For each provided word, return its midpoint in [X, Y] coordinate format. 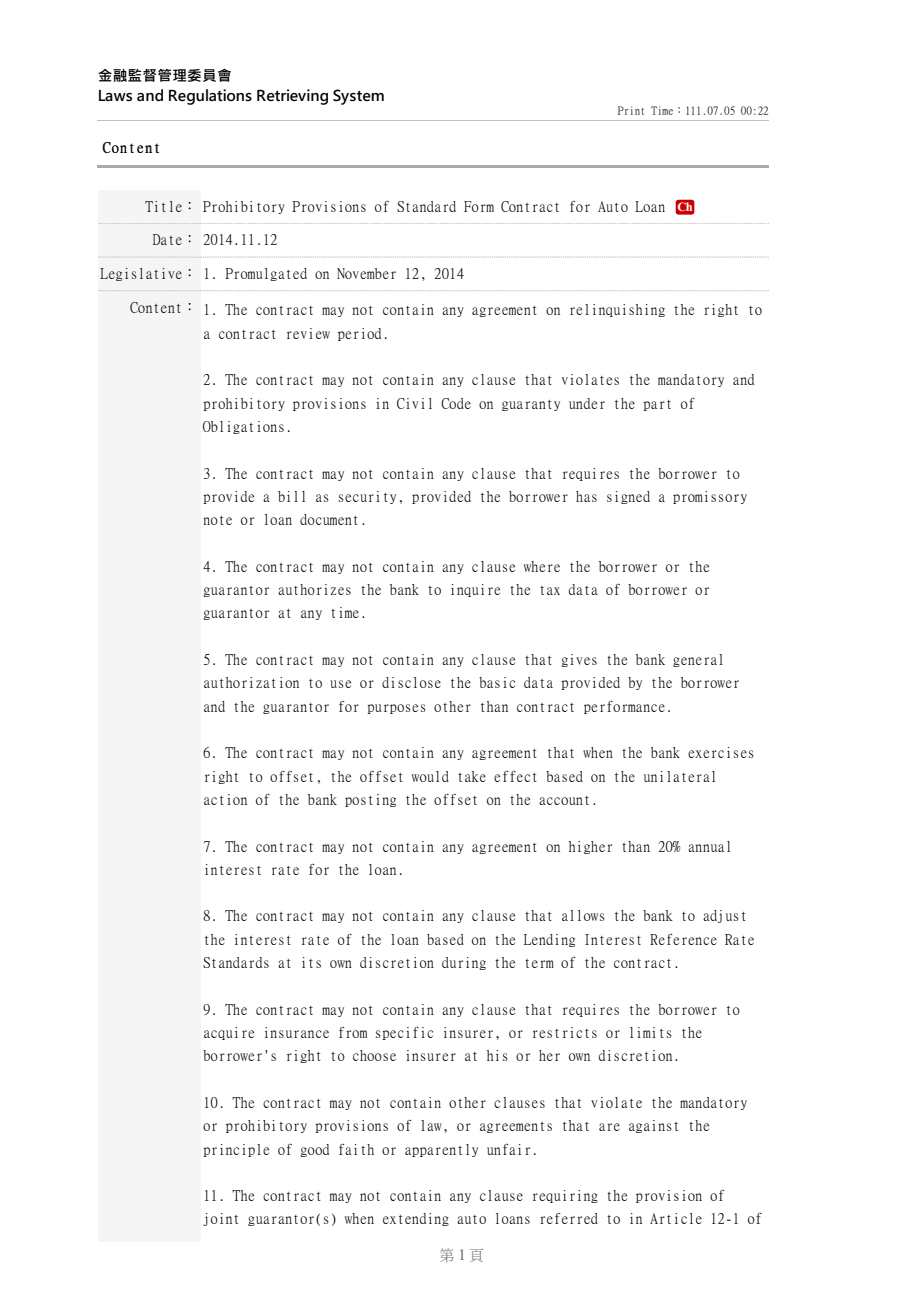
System [358, 97]
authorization [251, 682]
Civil [414, 403]
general [698, 660]
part [657, 405]
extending [416, 1219]
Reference [683, 939]
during [464, 963]
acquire [229, 1033]
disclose [411, 682]
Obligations [243, 427]
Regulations [210, 97]
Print [631, 110]
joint [220, 1219]
